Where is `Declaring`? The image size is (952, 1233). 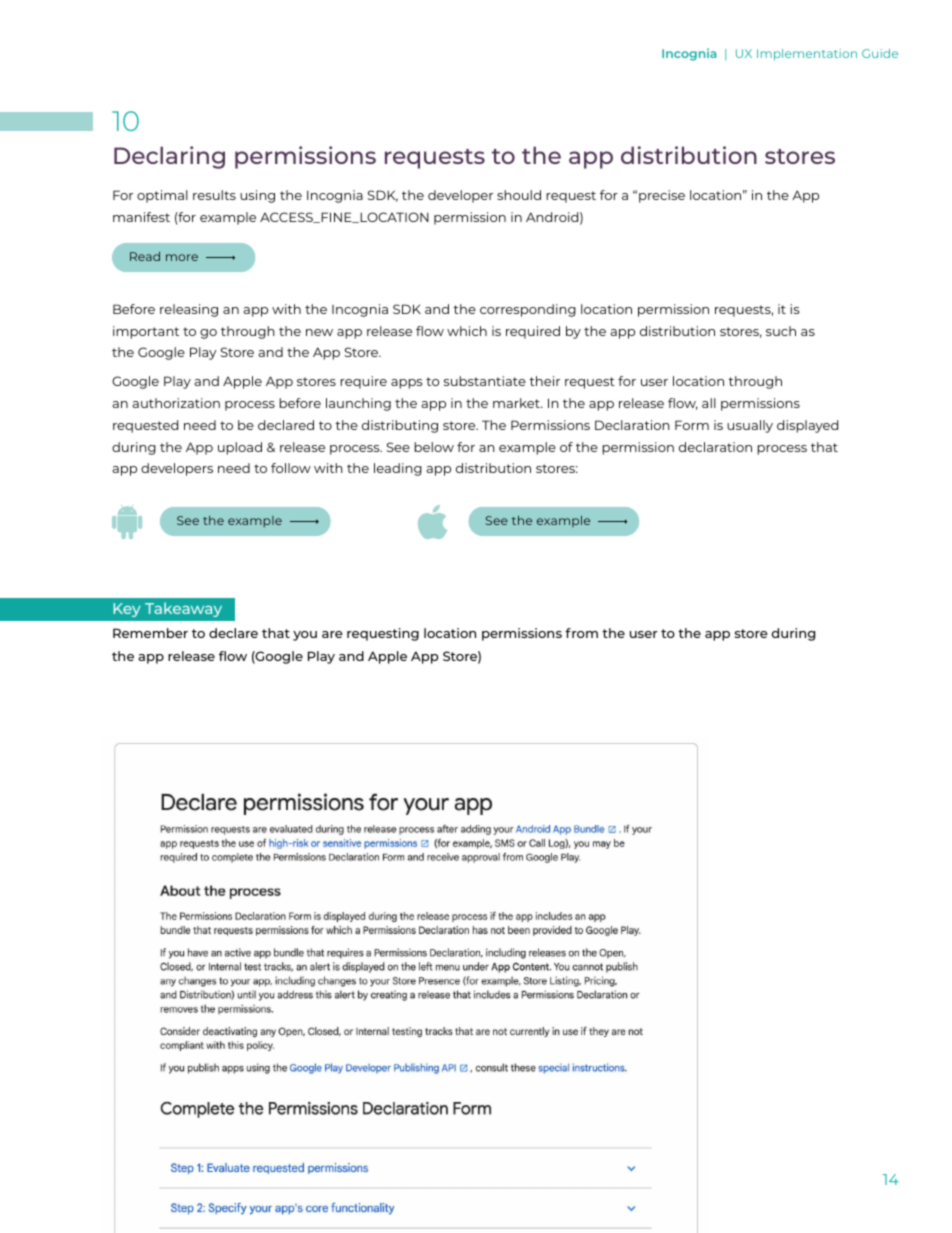 Declaring is located at coordinates (169, 157).
